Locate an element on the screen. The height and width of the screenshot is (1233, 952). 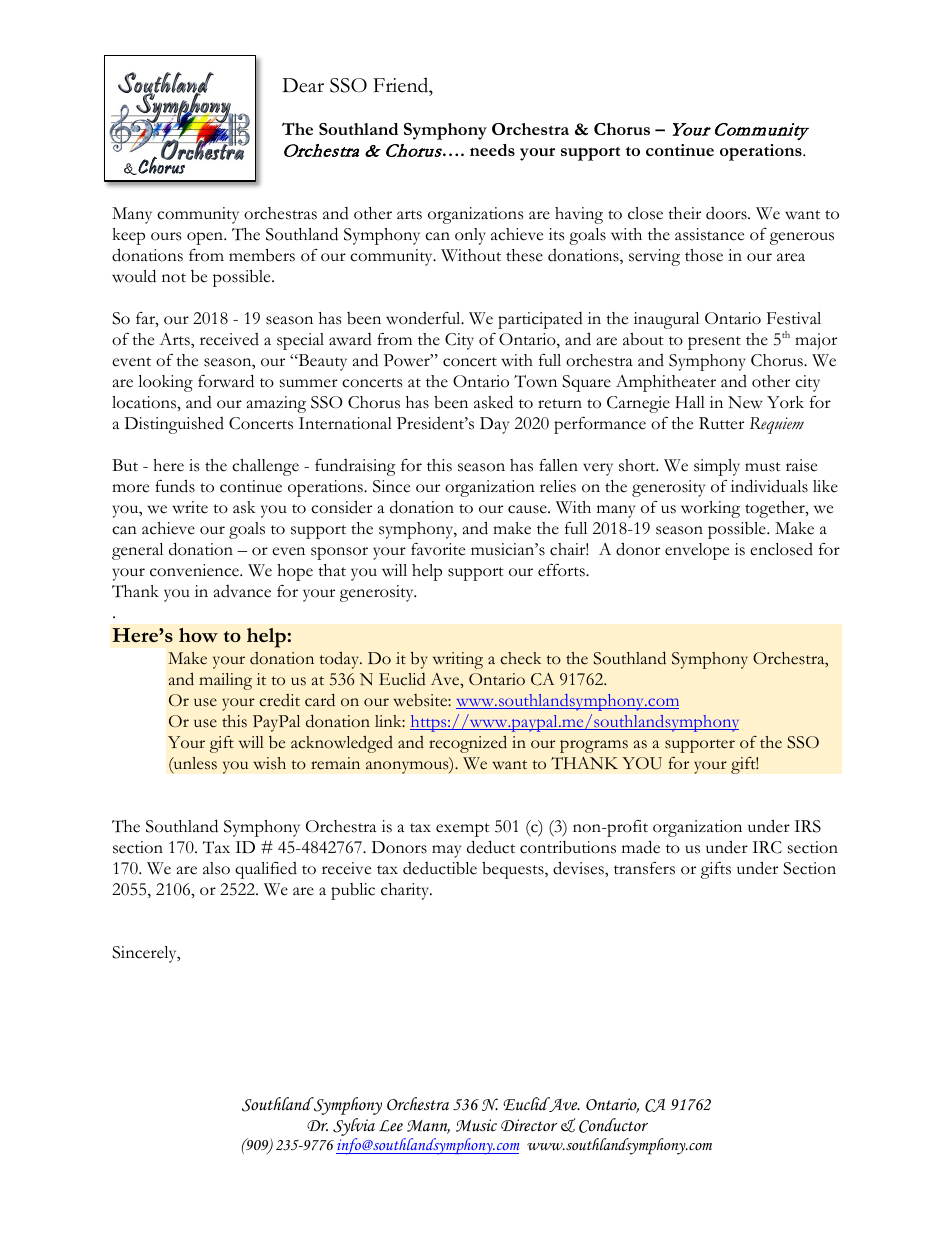
Sylvia is located at coordinates (354, 1127).
